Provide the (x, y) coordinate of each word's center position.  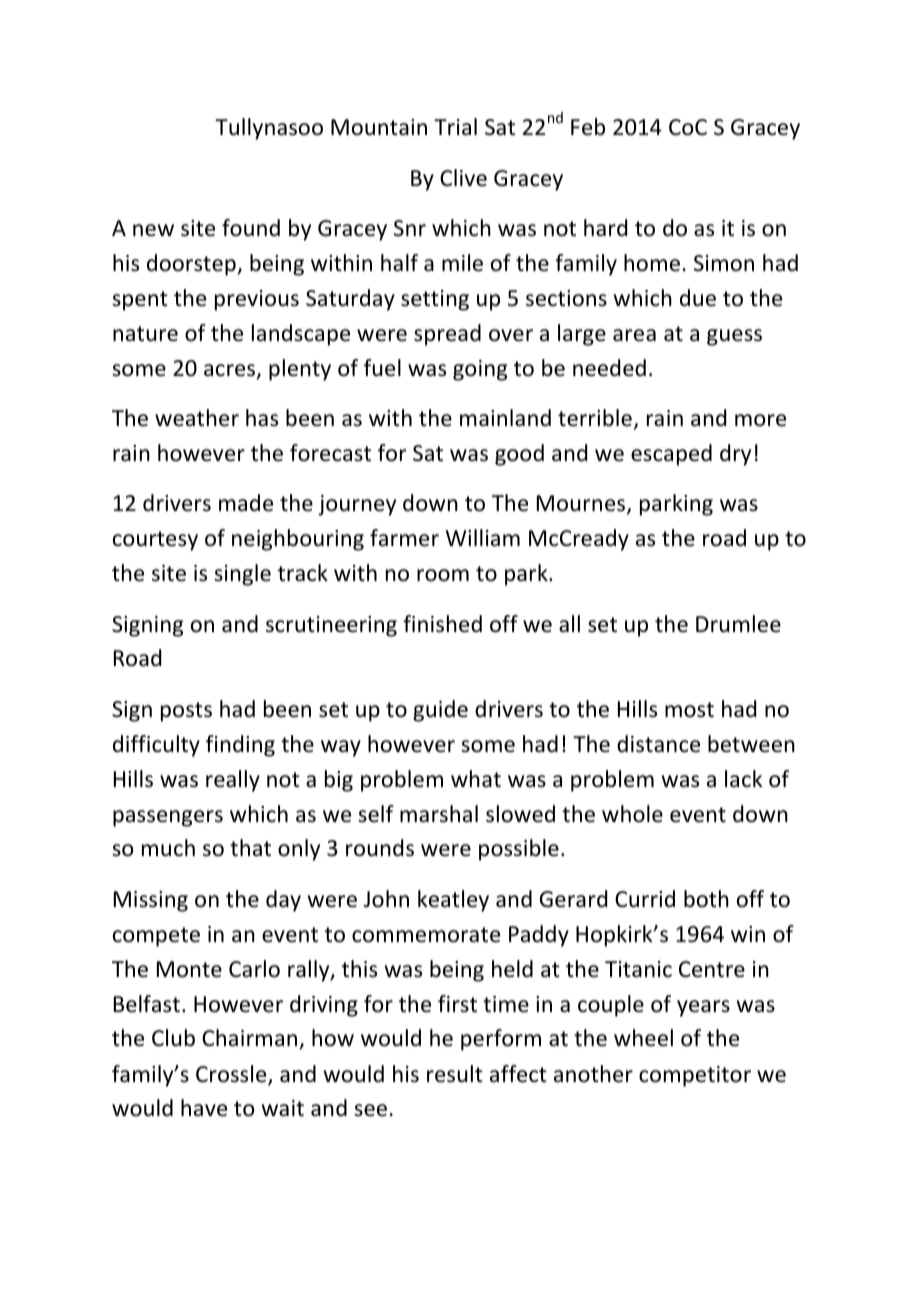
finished (442, 624)
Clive (463, 178)
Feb (588, 127)
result (455, 1074)
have (204, 1108)
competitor (695, 1076)
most (689, 710)
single (242, 575)
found (251, 228)
